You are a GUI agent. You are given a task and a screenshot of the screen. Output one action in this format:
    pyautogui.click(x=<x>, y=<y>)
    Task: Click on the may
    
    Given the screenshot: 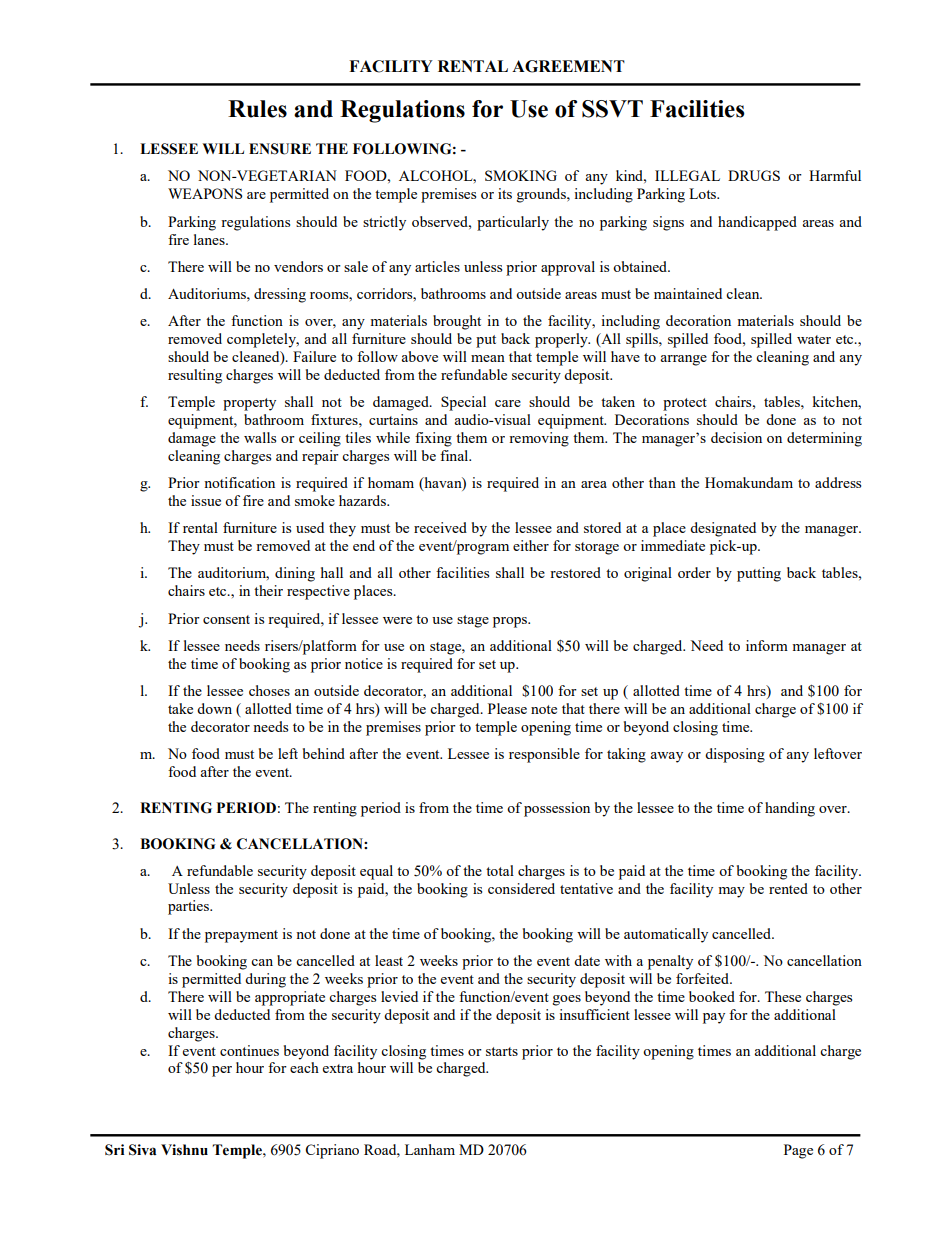 What is the action you would take?
    pyautogui.click(x=731, y=892)
